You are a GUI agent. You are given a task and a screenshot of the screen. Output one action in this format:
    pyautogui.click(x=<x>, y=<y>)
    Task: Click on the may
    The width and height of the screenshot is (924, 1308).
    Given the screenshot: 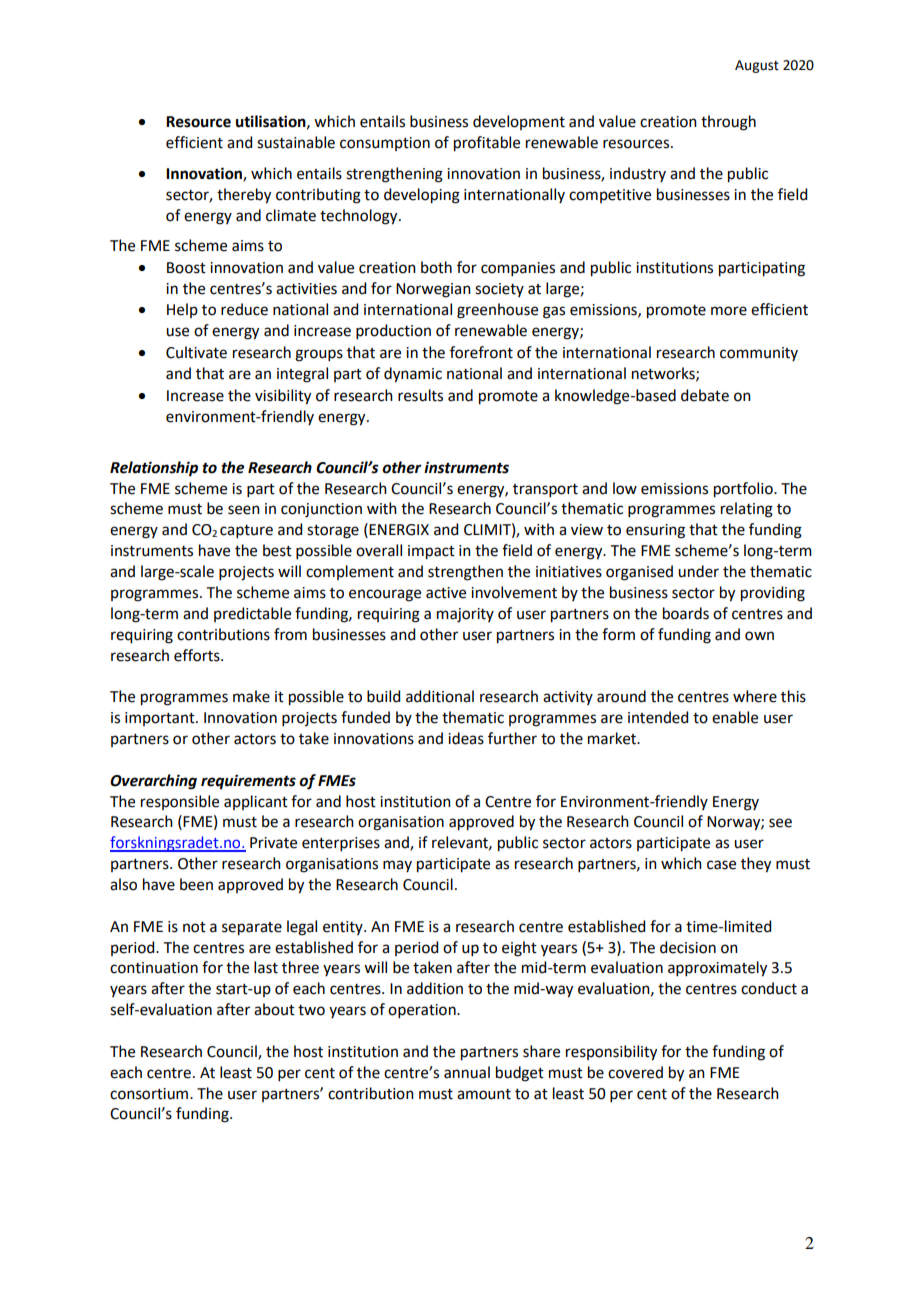 What is the action you would take?
    pyautogui.click(x=397, y=866)
